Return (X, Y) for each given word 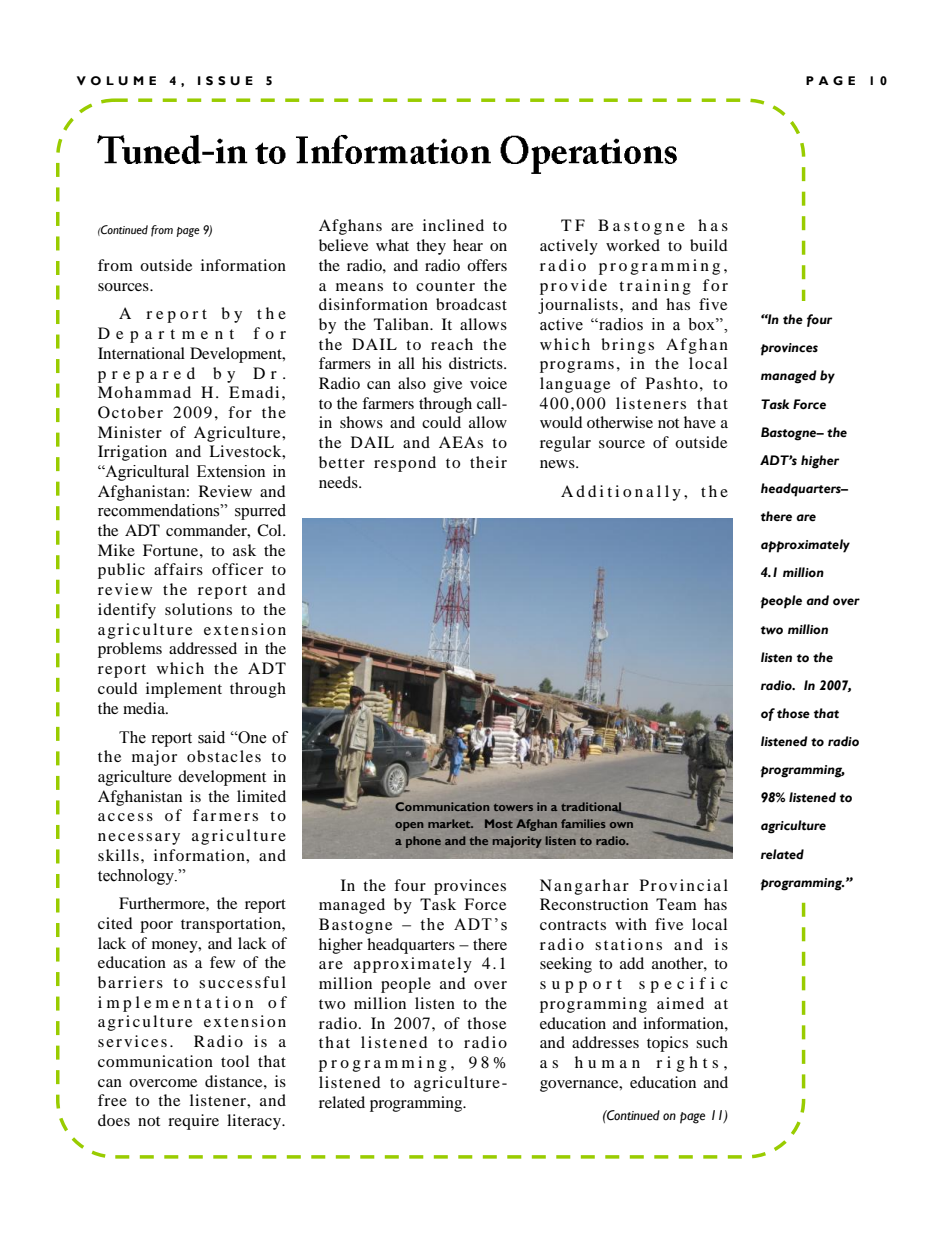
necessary (139, 839)
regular (565, 444)
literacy (255, 1122)
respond (405, 464)
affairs (178, 569)
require (193, 1122)
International (141, 353)
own (621, 825)
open (409, 826)
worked (633, 245)
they (431, 247)
